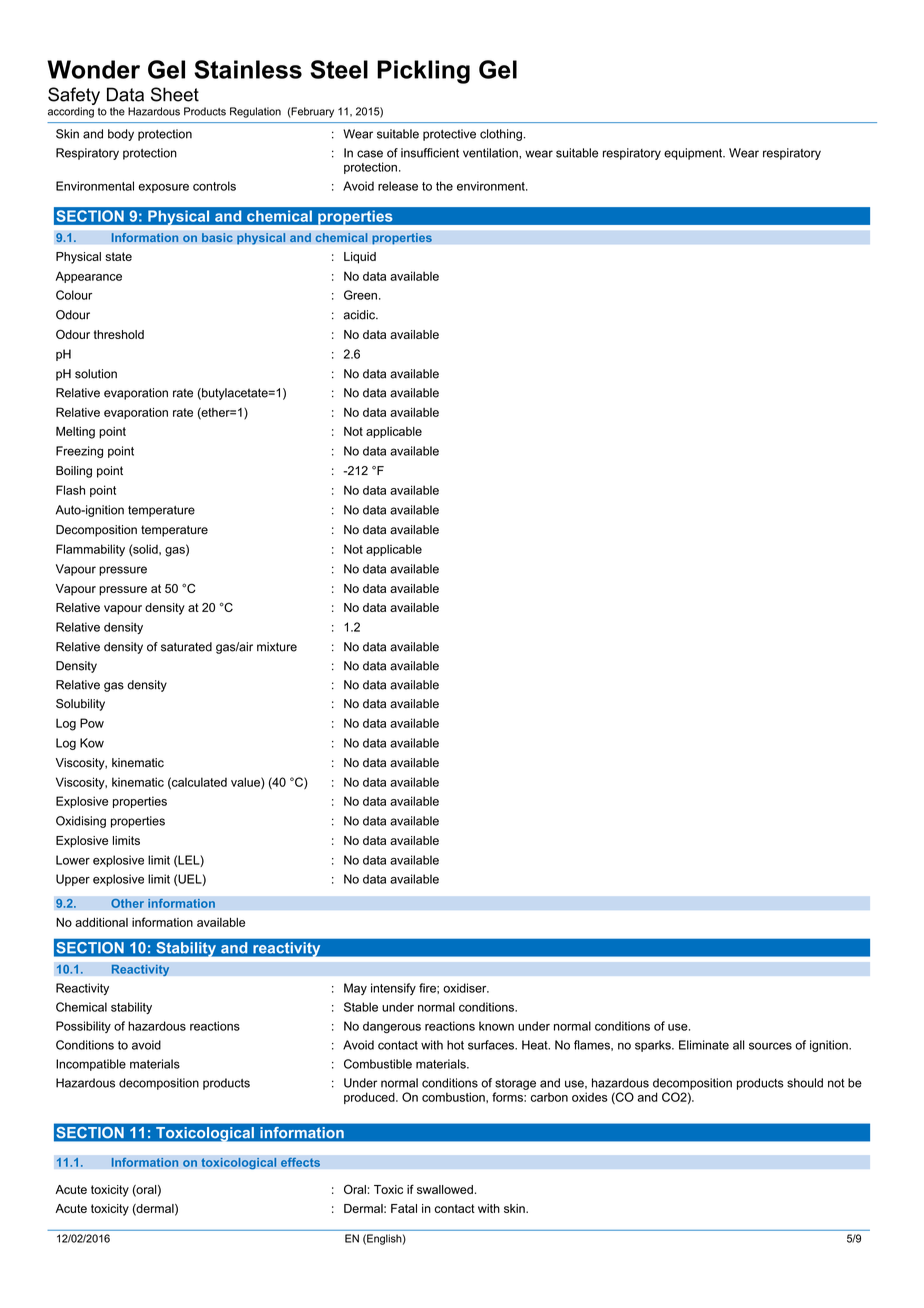 The height and width of the screenshot is (1308, 924). Describe the element at coordinates (694, 154) in the screenshot. I see `equipment` at that location.
